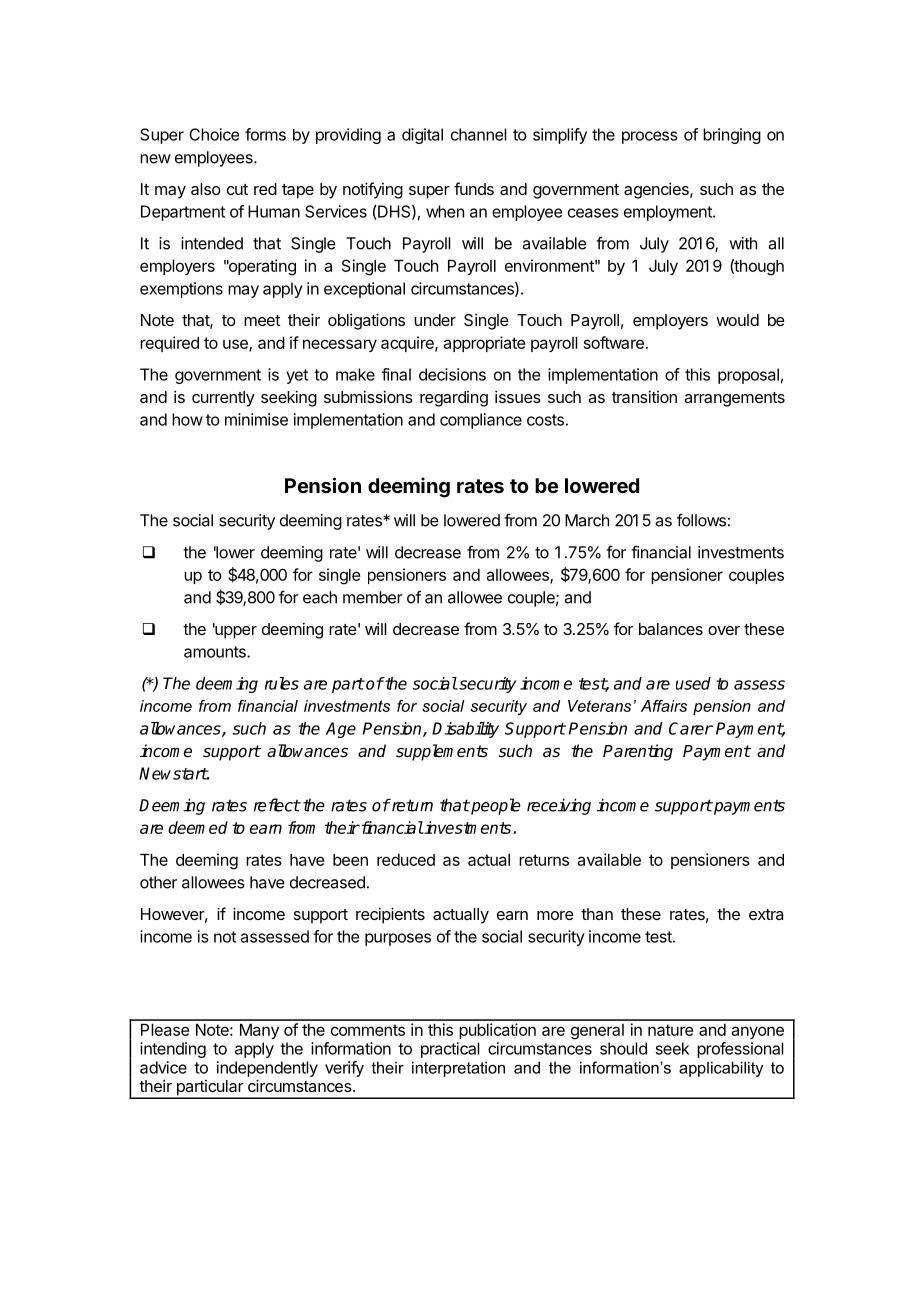 The width and height of the screenshot is (924, 1308). I want to click on bringing, so click(732, 136).
